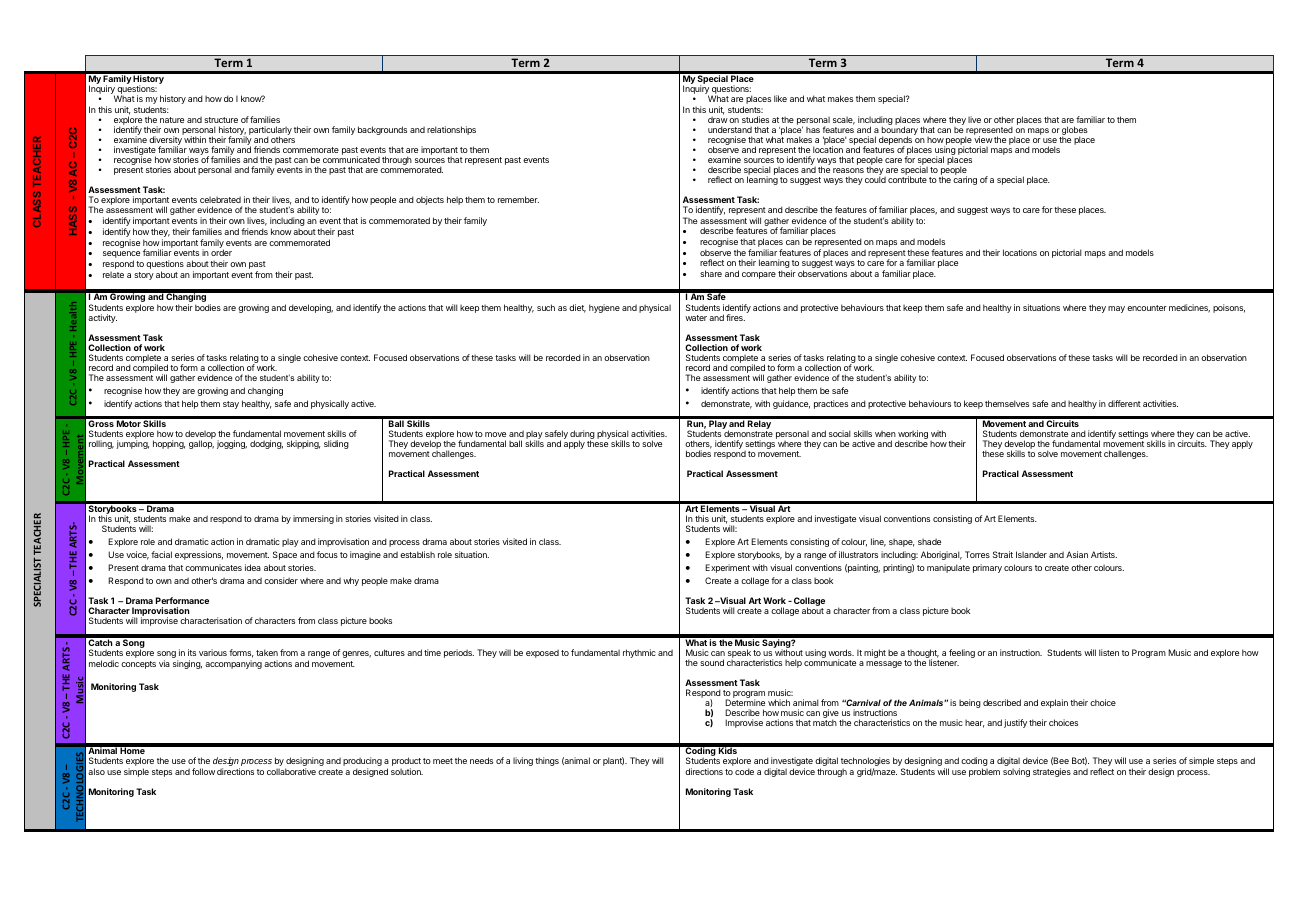 This image has width=1308, height=924. What do you see at coordinates (1124, 403) in the image?
I see `different` at bounding box center [1124, 403].
